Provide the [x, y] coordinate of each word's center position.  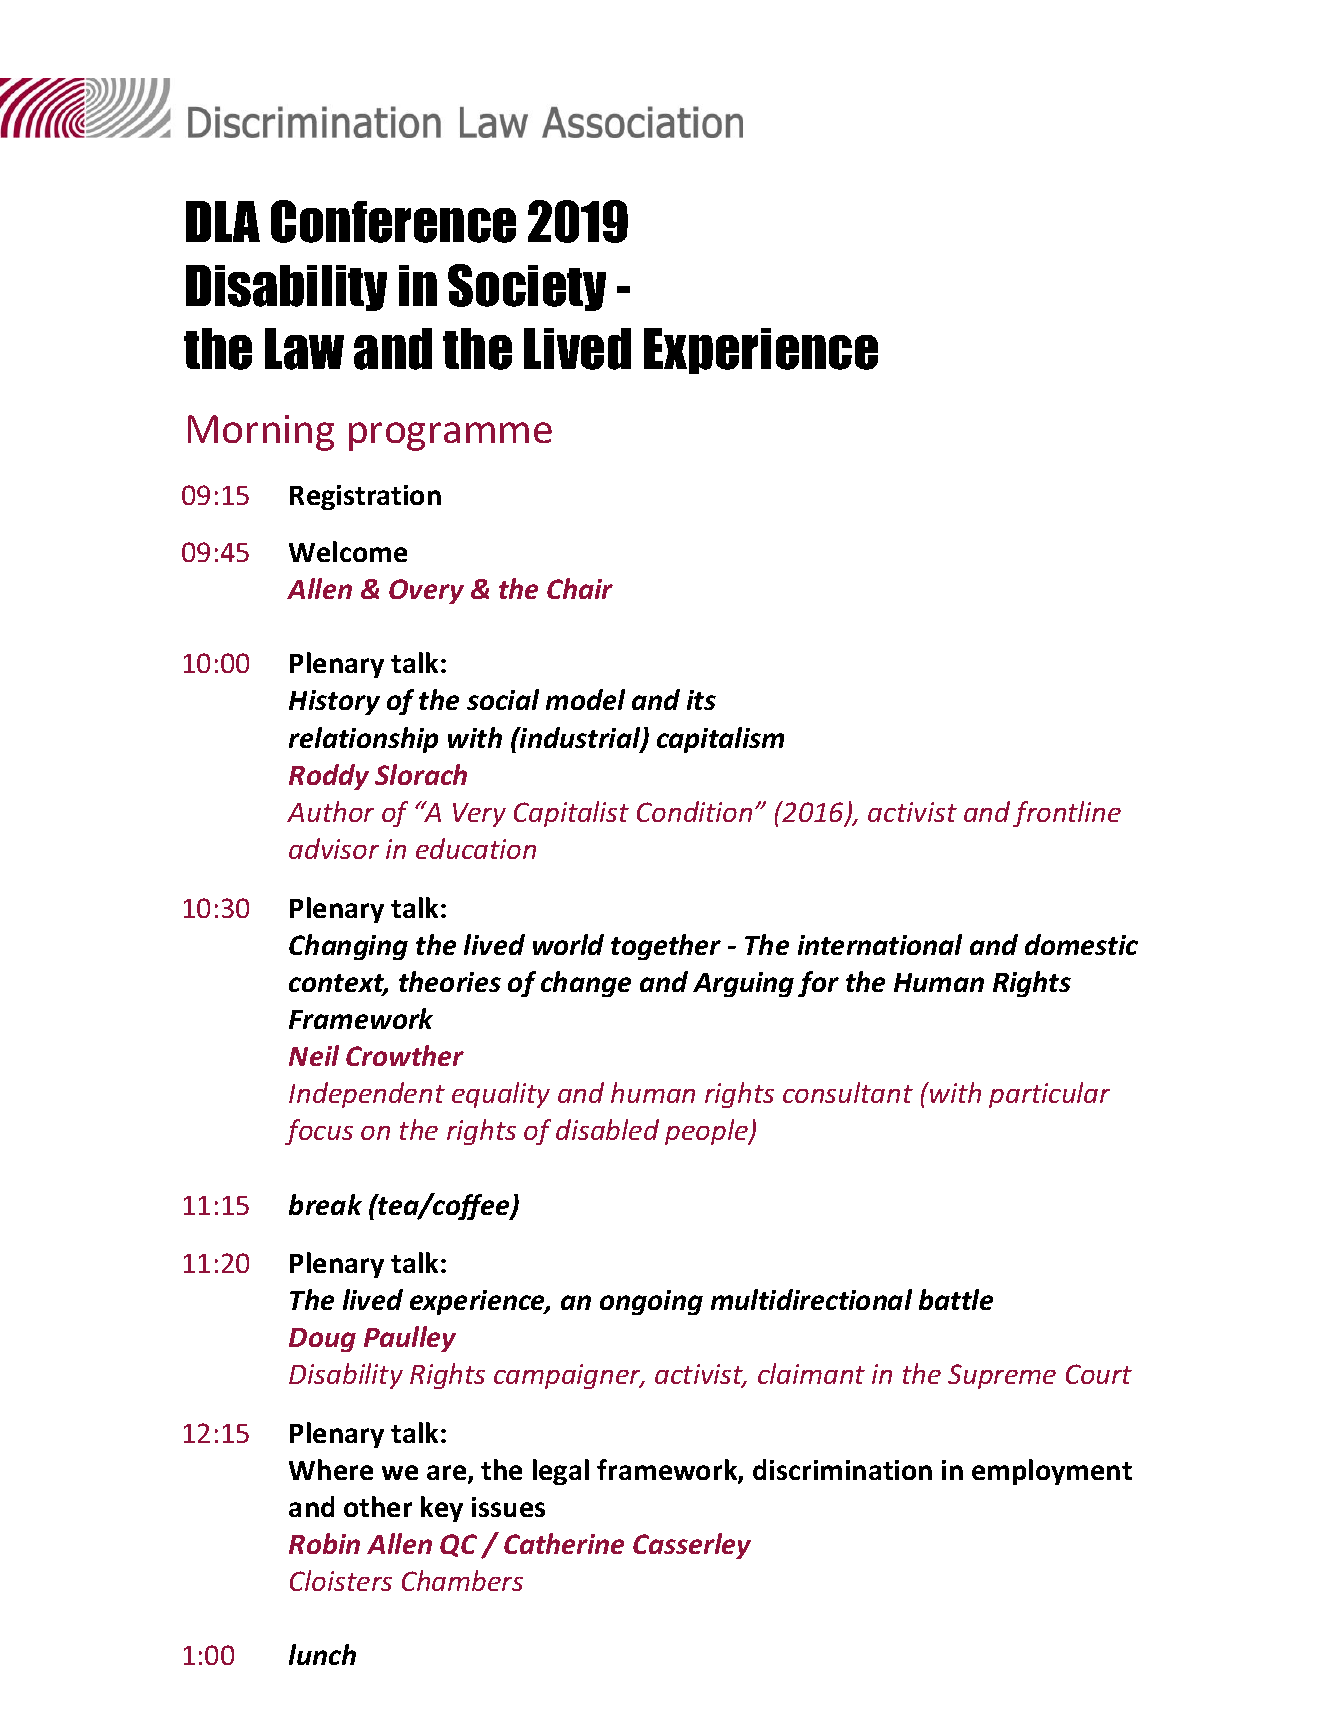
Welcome [348, 551]
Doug [322, 1340]
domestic [1081, 944]
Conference [393, 221]
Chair [580, 588]
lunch [322, 1654]
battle [956, 1299]
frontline [1067, 814]
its [701, 700]
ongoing [651, 1302]
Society [527, 287]
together [666, 947]
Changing [348, 947]
